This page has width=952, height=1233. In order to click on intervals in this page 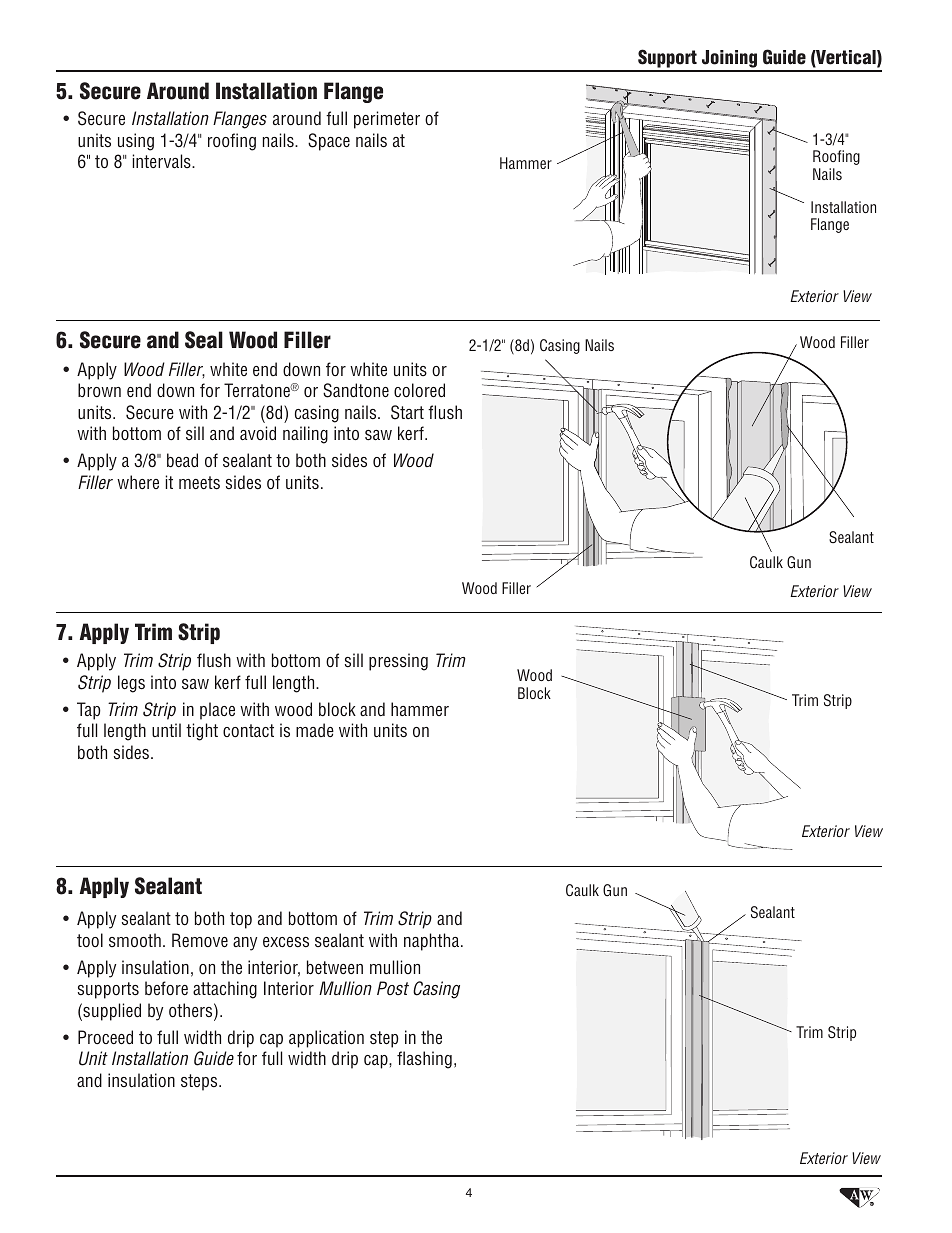, I will do `click(163, 161)`.
